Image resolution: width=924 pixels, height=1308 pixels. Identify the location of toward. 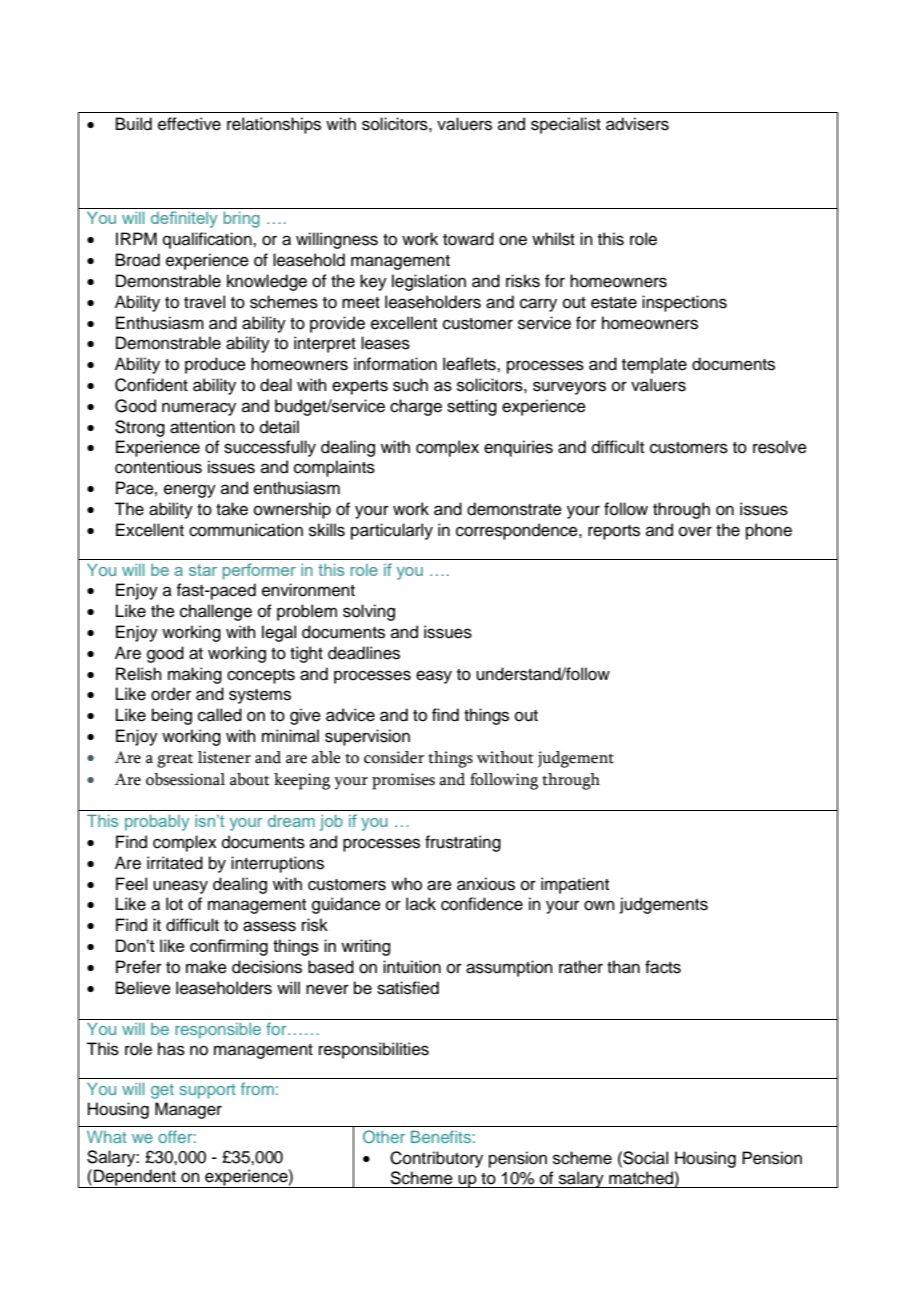
(468, 239).
